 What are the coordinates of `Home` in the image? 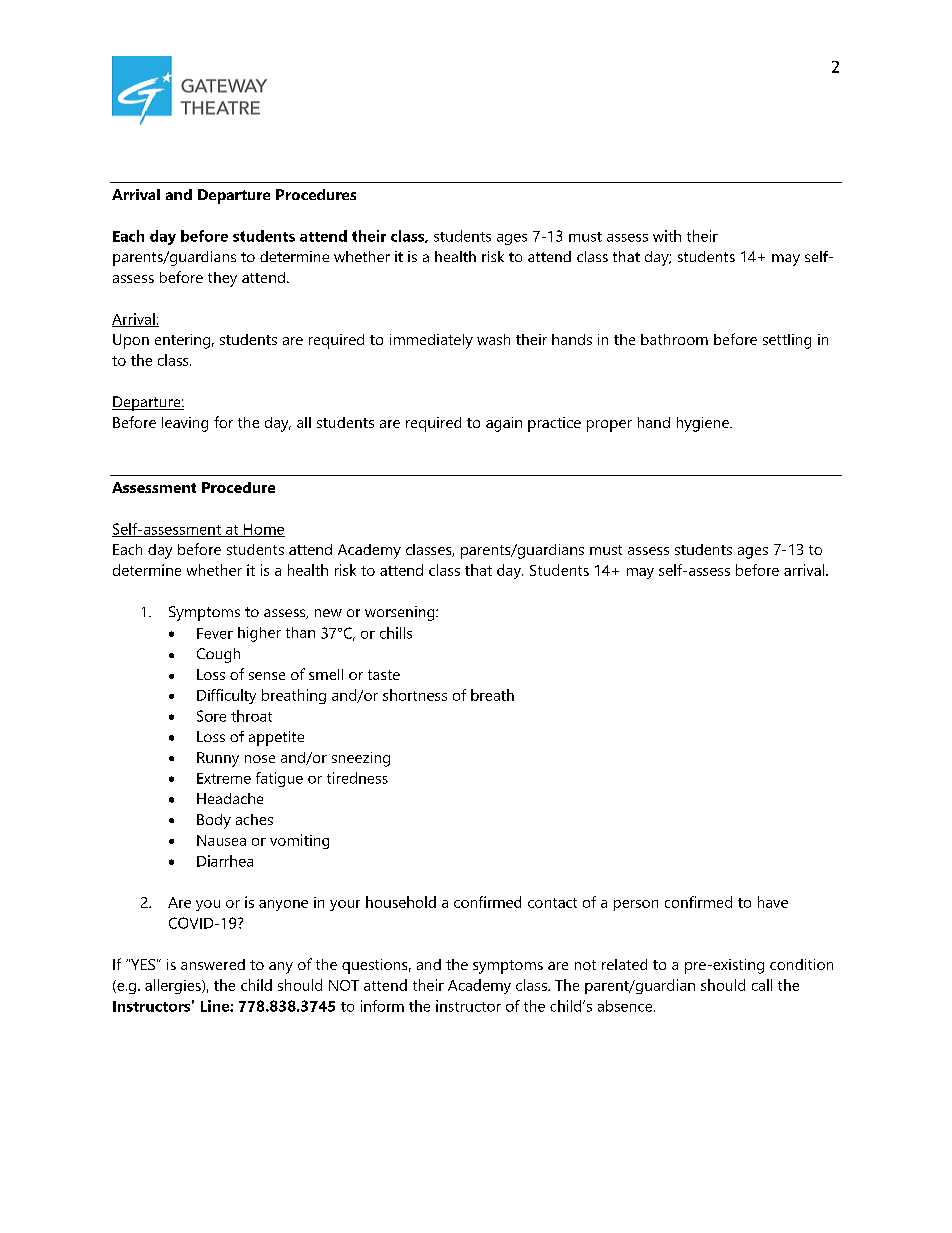 It's located at (263, 530).
